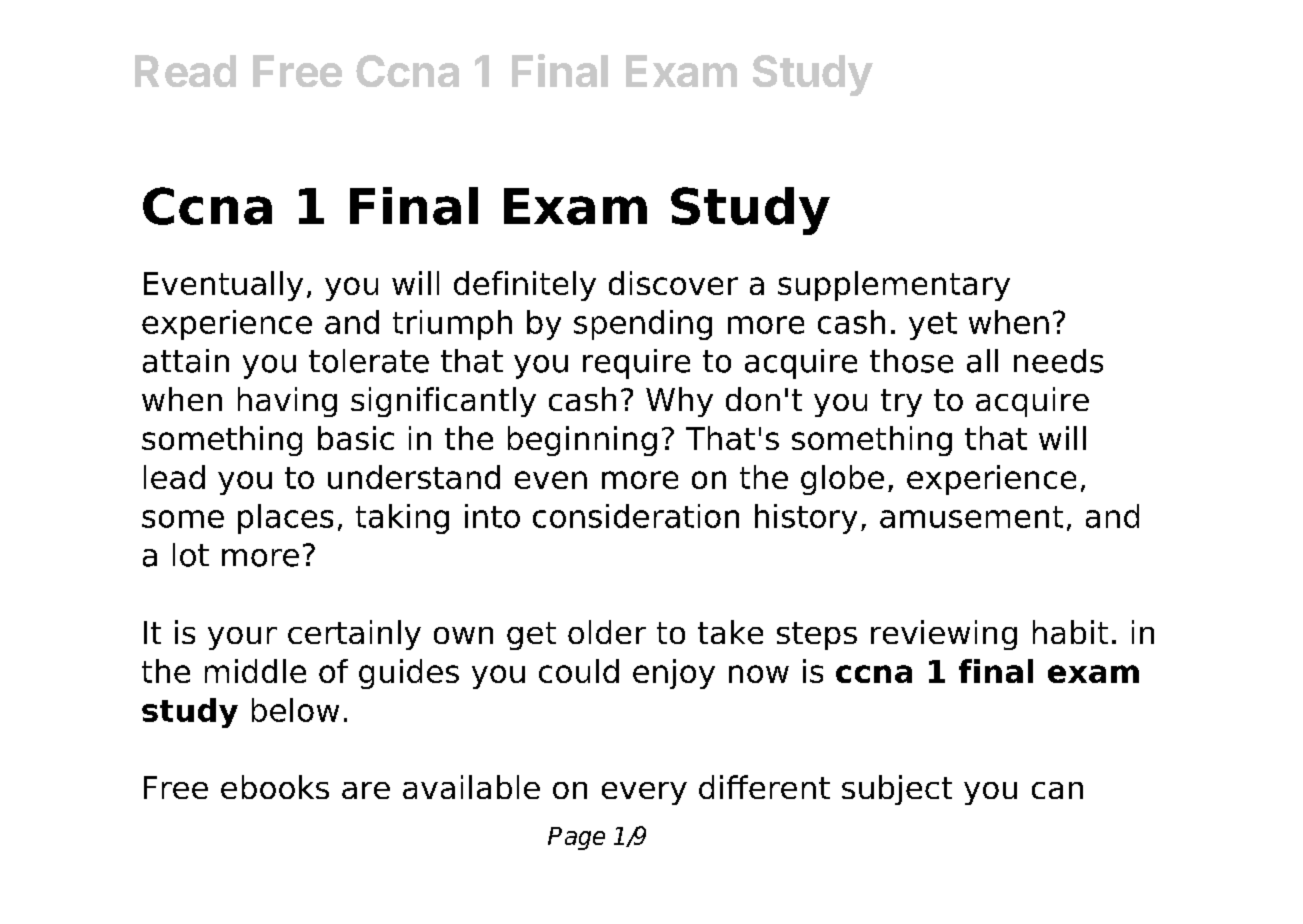  What do you see at coordinates (185, 71) in the screenshot?
I see `Read` at bounding box center [185, 71].
